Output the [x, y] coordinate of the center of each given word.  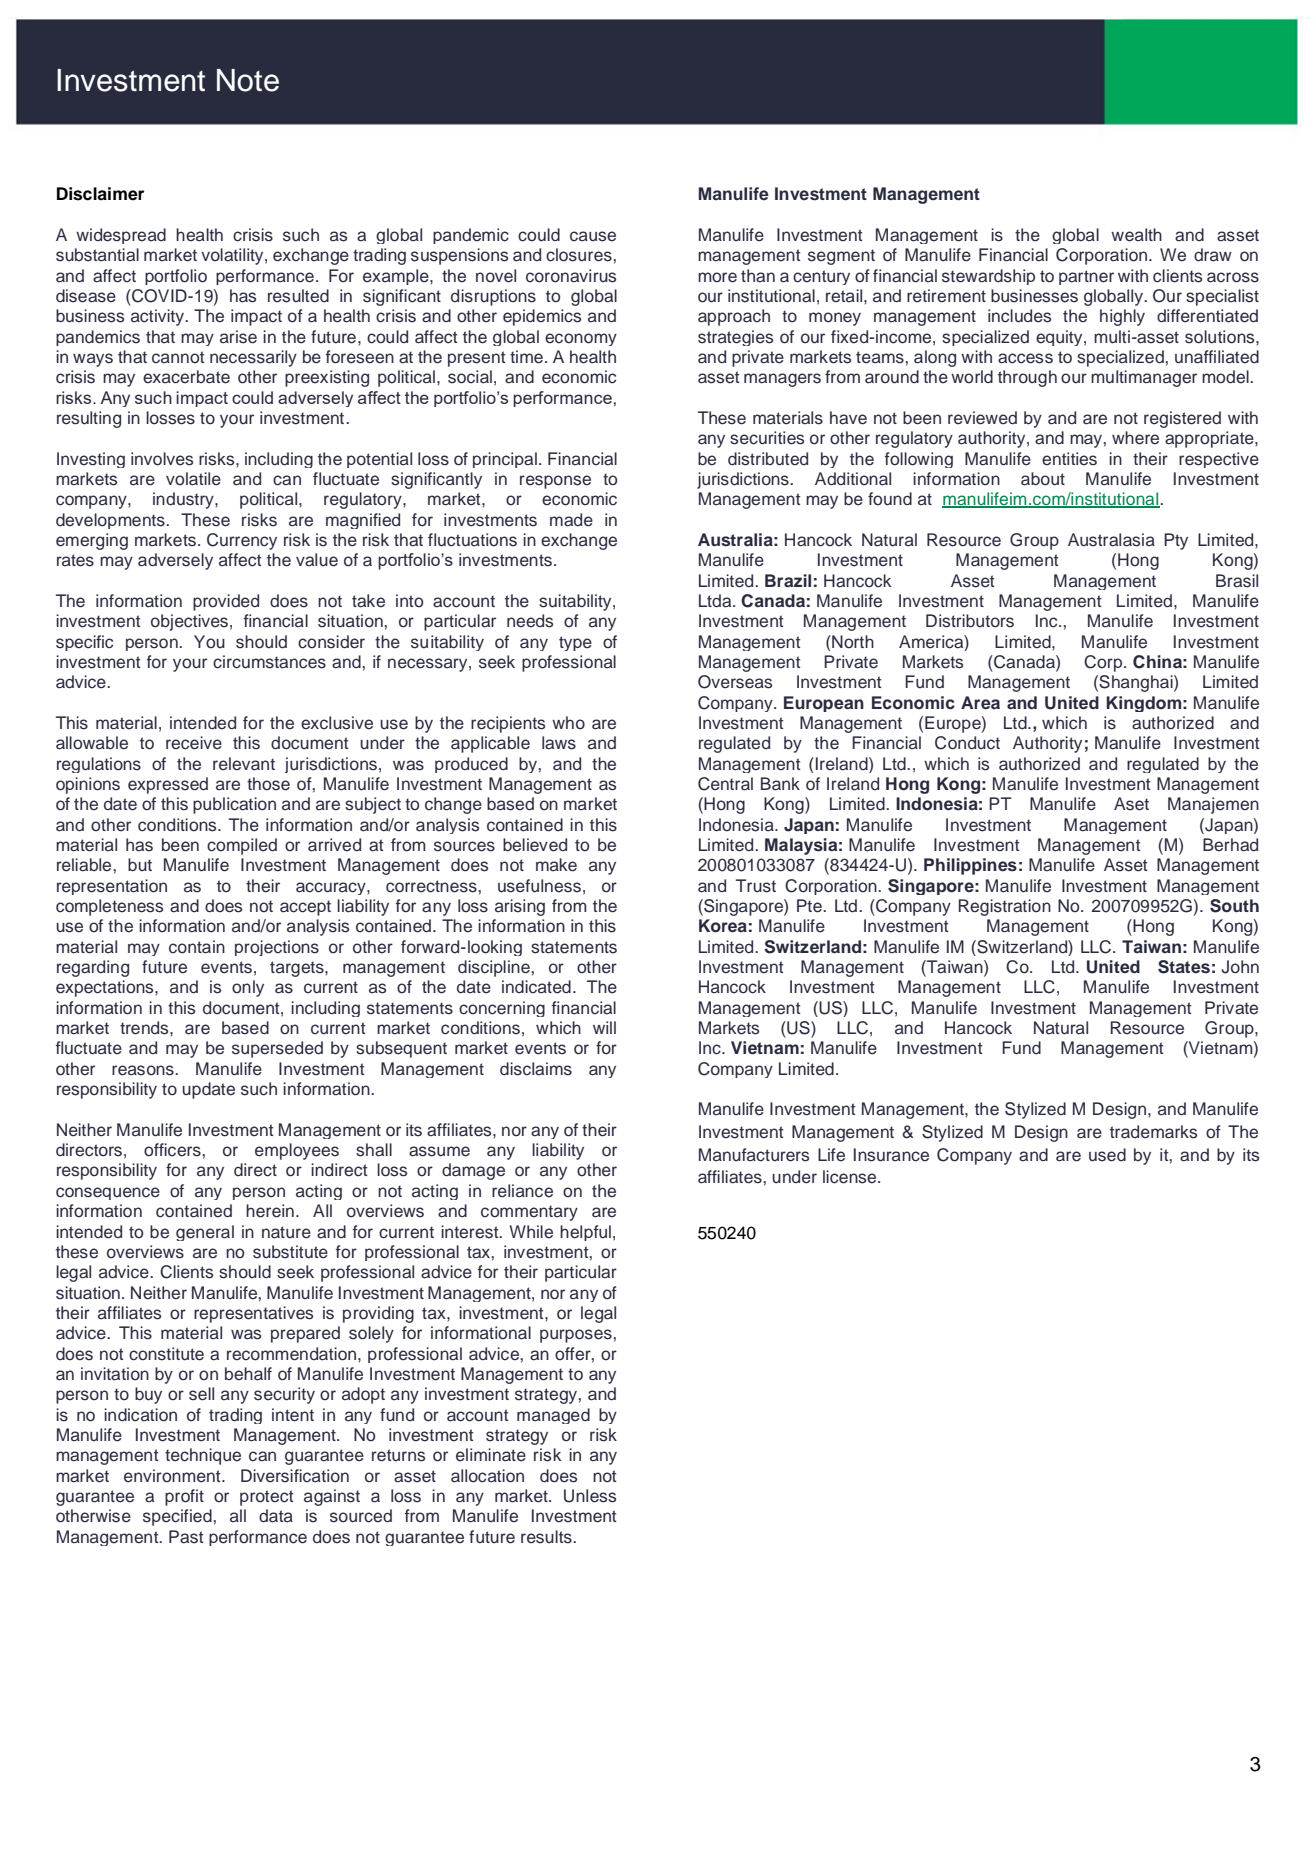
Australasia [1111, 540]
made [571, 520]
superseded [277, 1049]
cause [593, 236]
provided [226, 602]
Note [248, 80]
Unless [590, 1496]
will [604, 1027]
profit [184, 1497]
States [1184, 967]
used [1107, 1155]
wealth [1136, 235]
